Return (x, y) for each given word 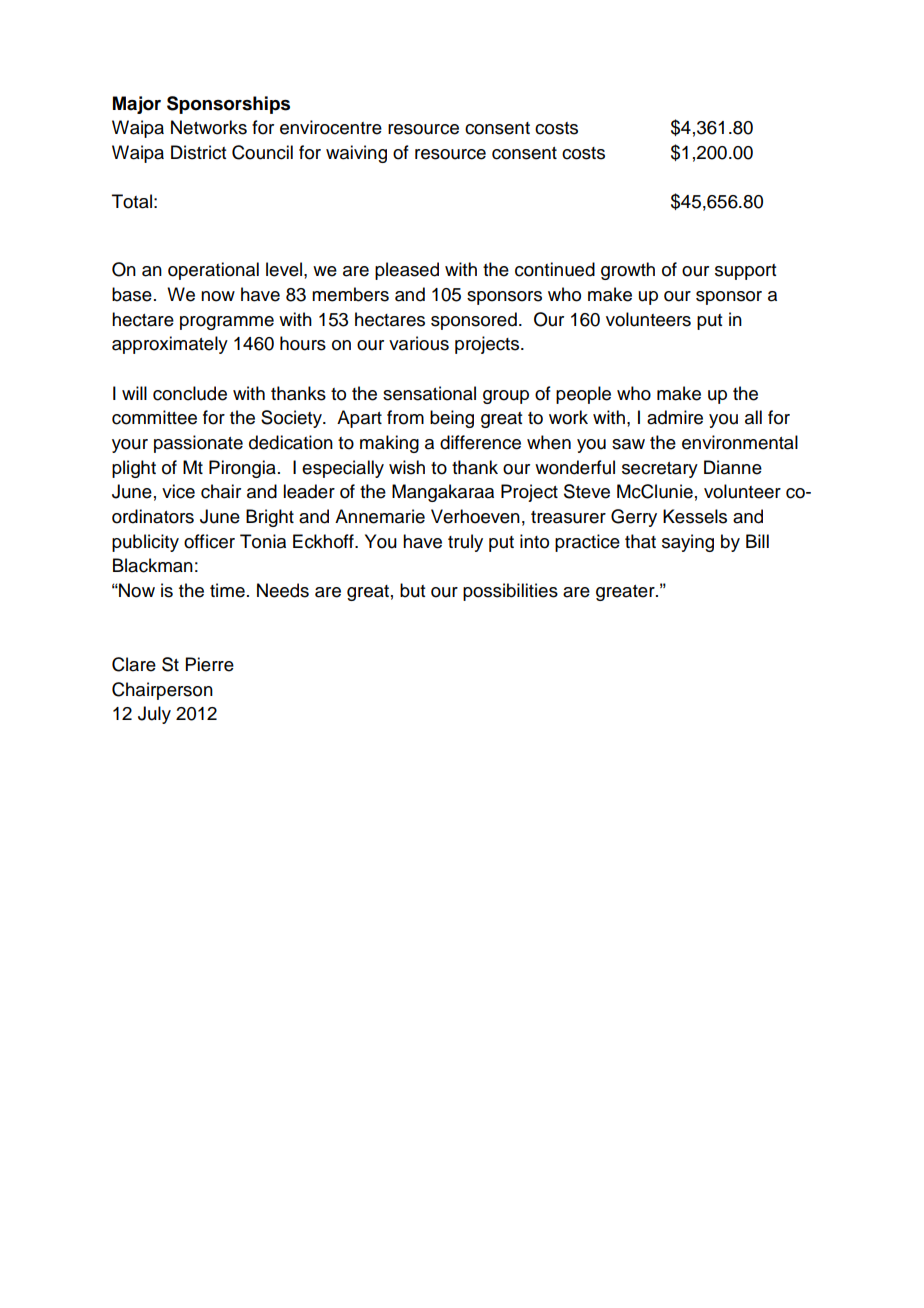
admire (675, 417)
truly (465, 543)
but (412, 590)
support (745, 272)
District (198, 152)
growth (628, 271)
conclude (190, 393)
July (154, 715)
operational (213, 271)
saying (688, 543)
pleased (407, 271)
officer (209, 541)
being (452, 419)
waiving (356, 154)
